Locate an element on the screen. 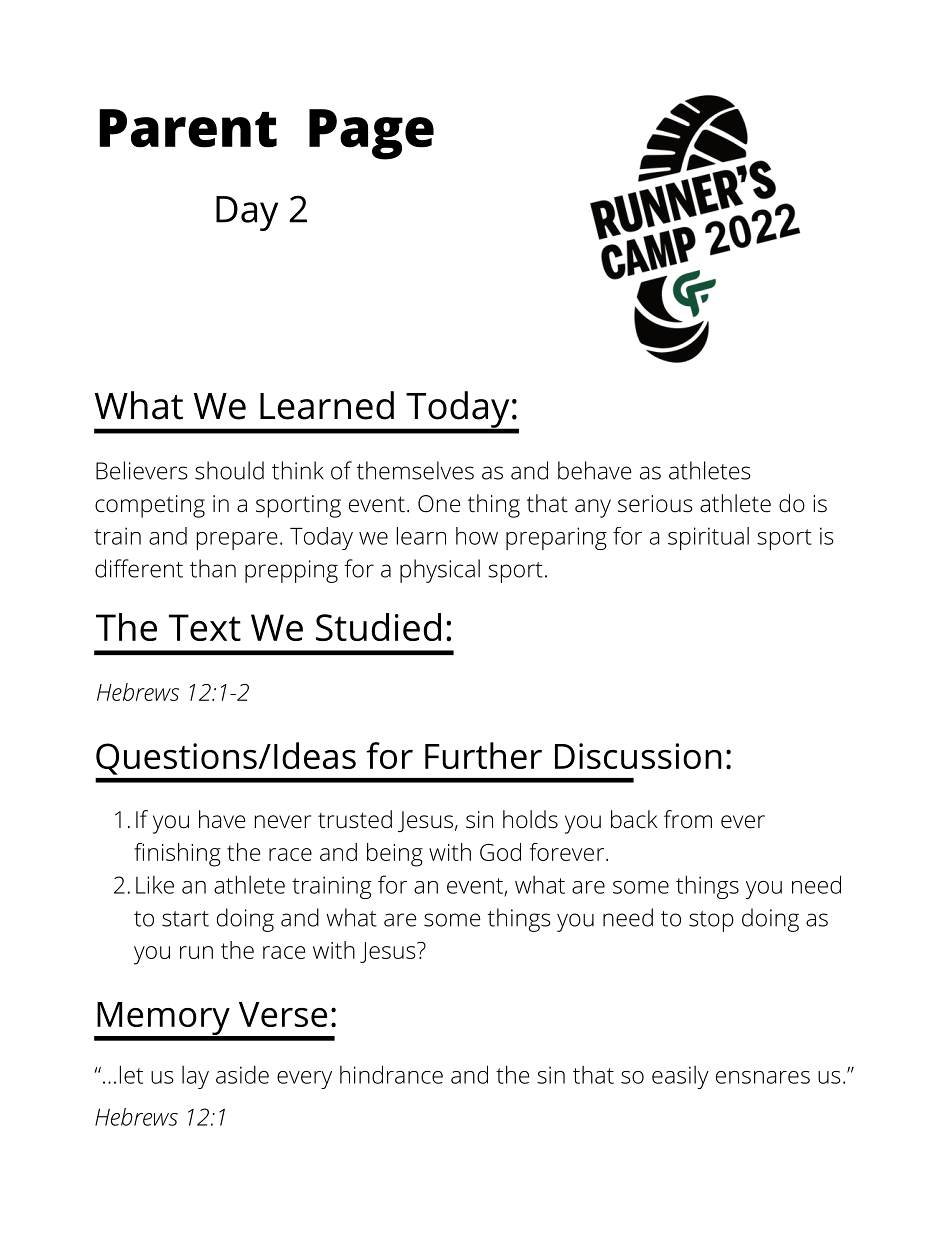 This screenshot has height=1233, width=952. One is located at coordinates (439, 504).
